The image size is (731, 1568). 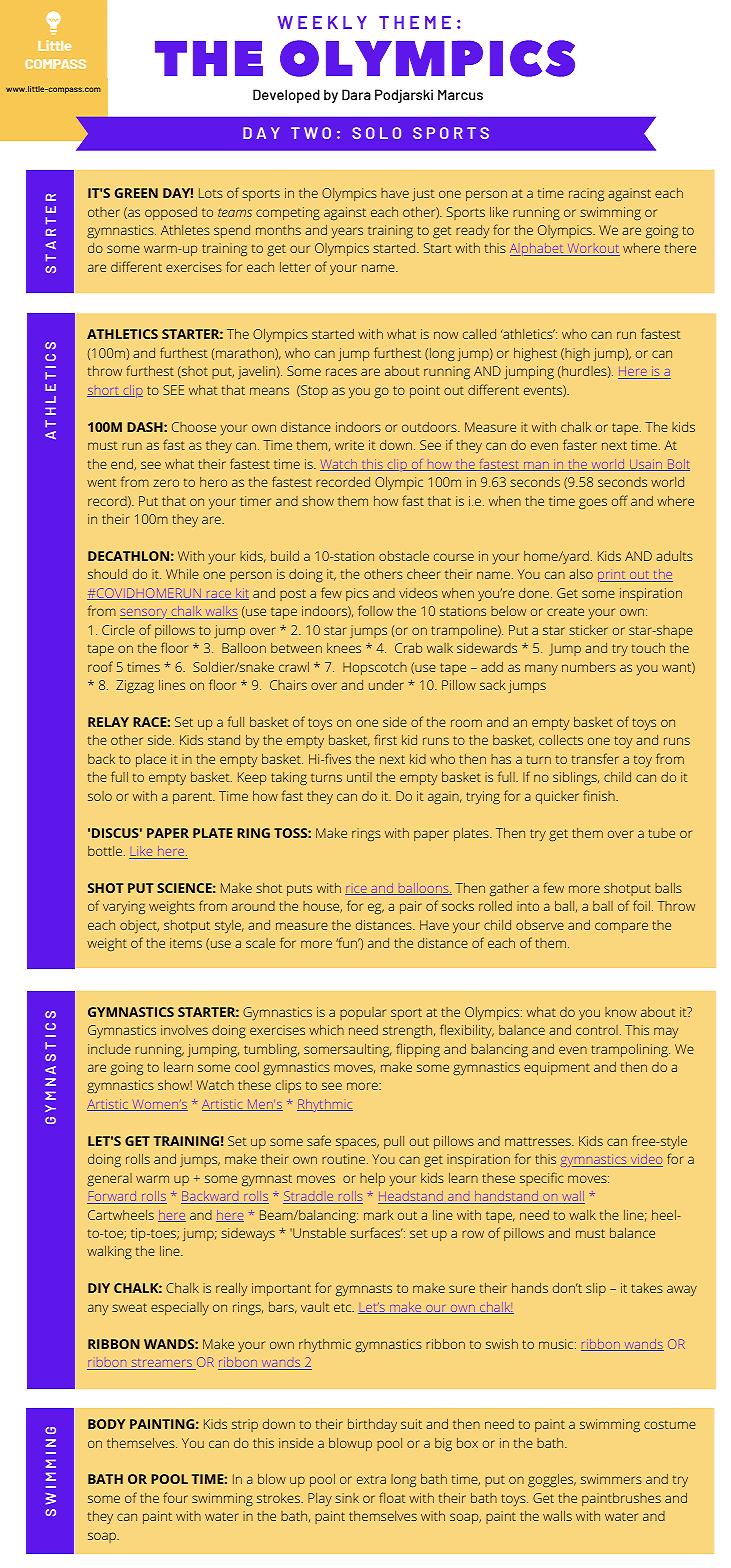 What do you see at coordinates (349, 445) in the document?
I see `write` at bounding box center [349, 445].
